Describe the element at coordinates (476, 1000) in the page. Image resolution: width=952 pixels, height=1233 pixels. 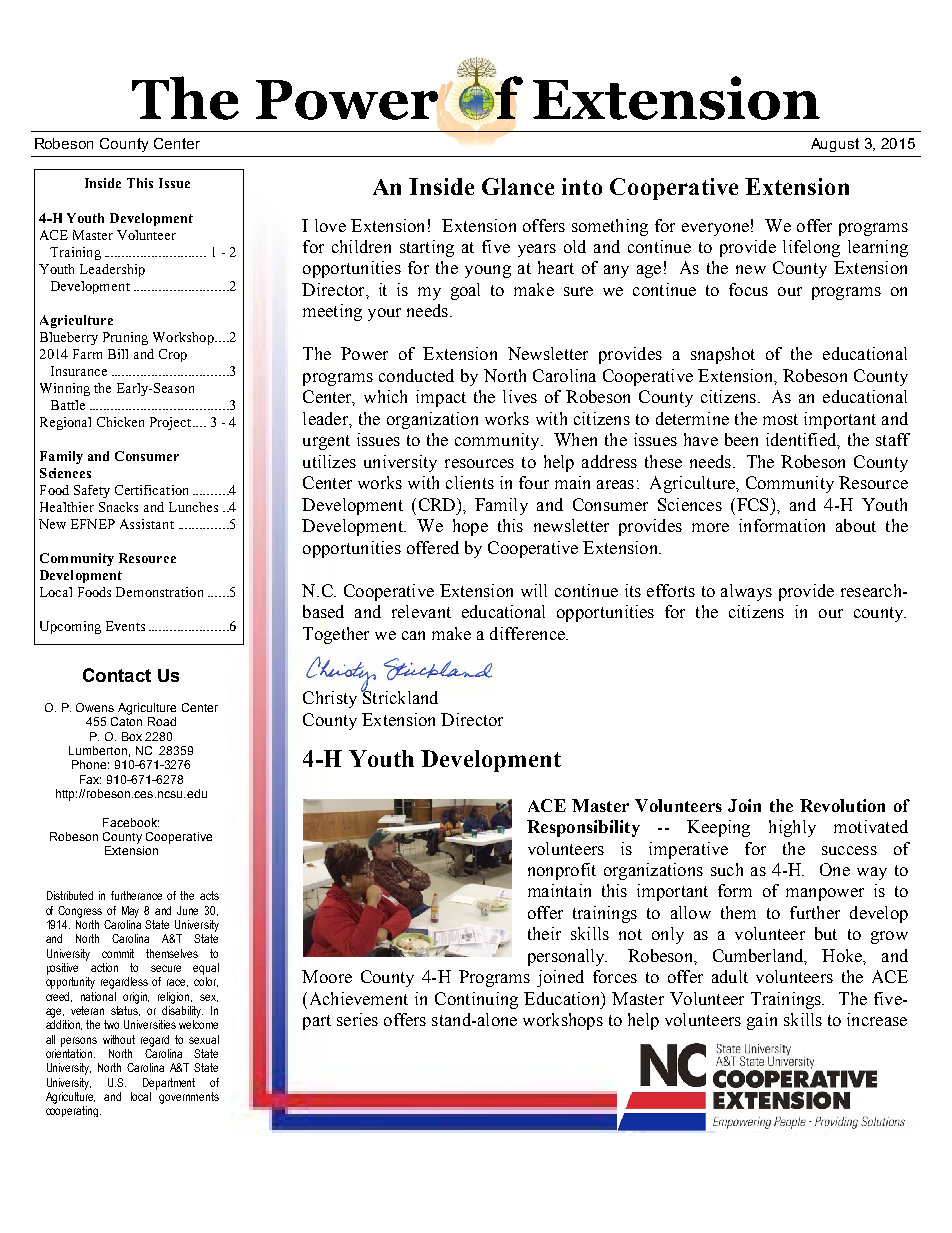
I see `Continuing` at that location.
